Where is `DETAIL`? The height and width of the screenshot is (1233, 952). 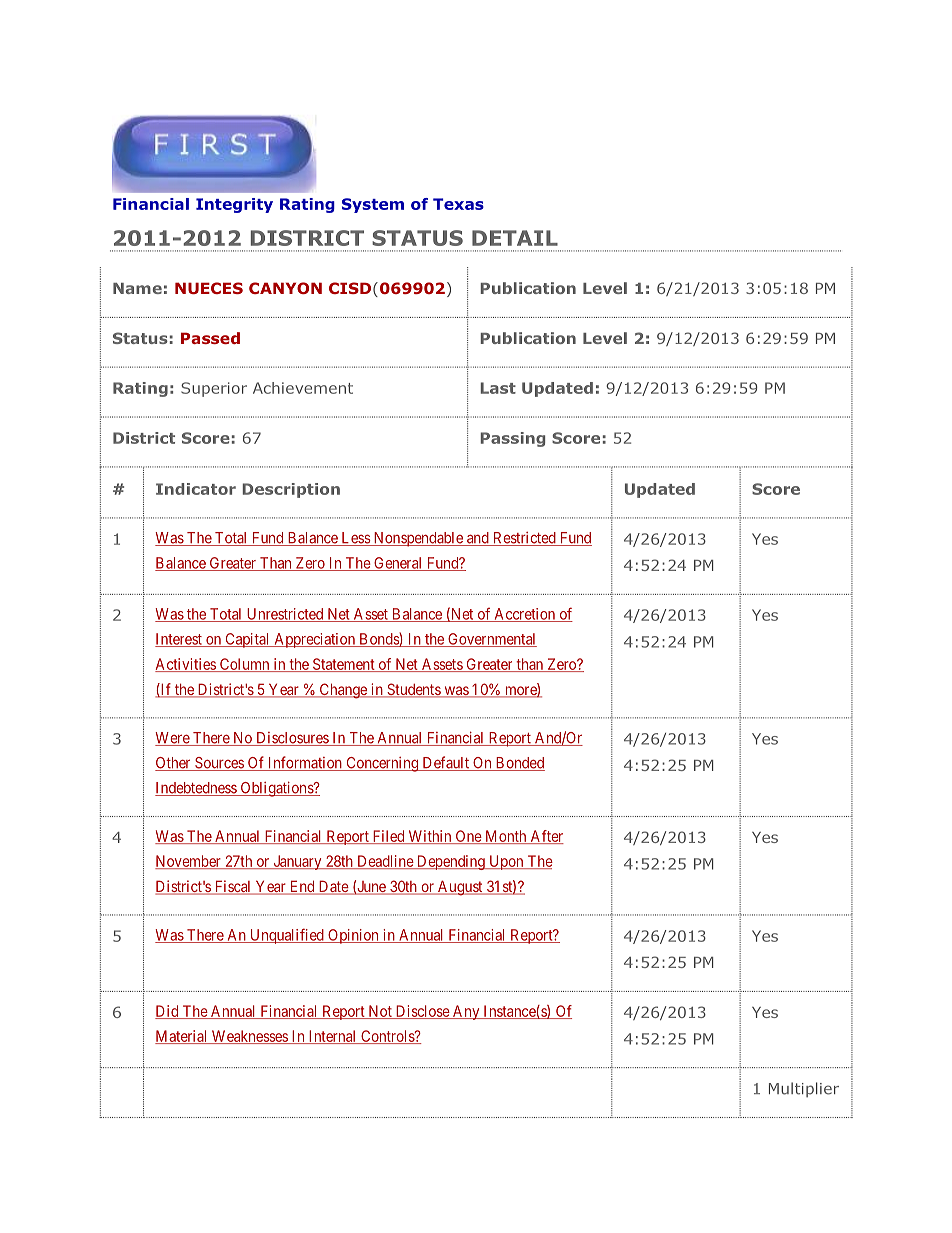
DETAIL is located at coordinates (515, 238).
